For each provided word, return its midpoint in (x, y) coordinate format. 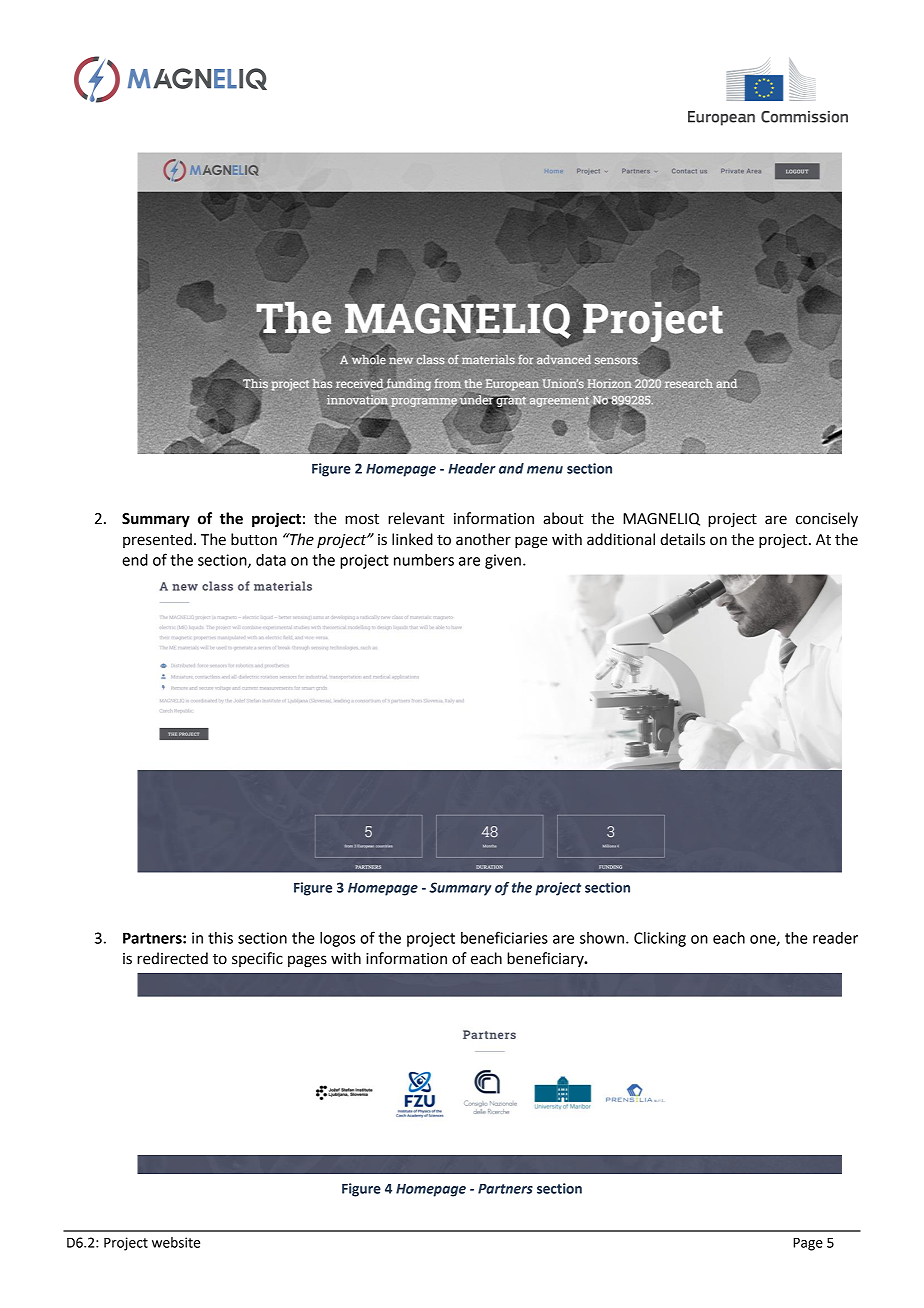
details (682, 539)
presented (157, 540)
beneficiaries (504, 937)
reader (835, 938)
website (176, 1242)
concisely (827, 520)
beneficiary (546, 959)
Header (472, 468)
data (271, 560)
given (503, 561)
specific (257, 959)
